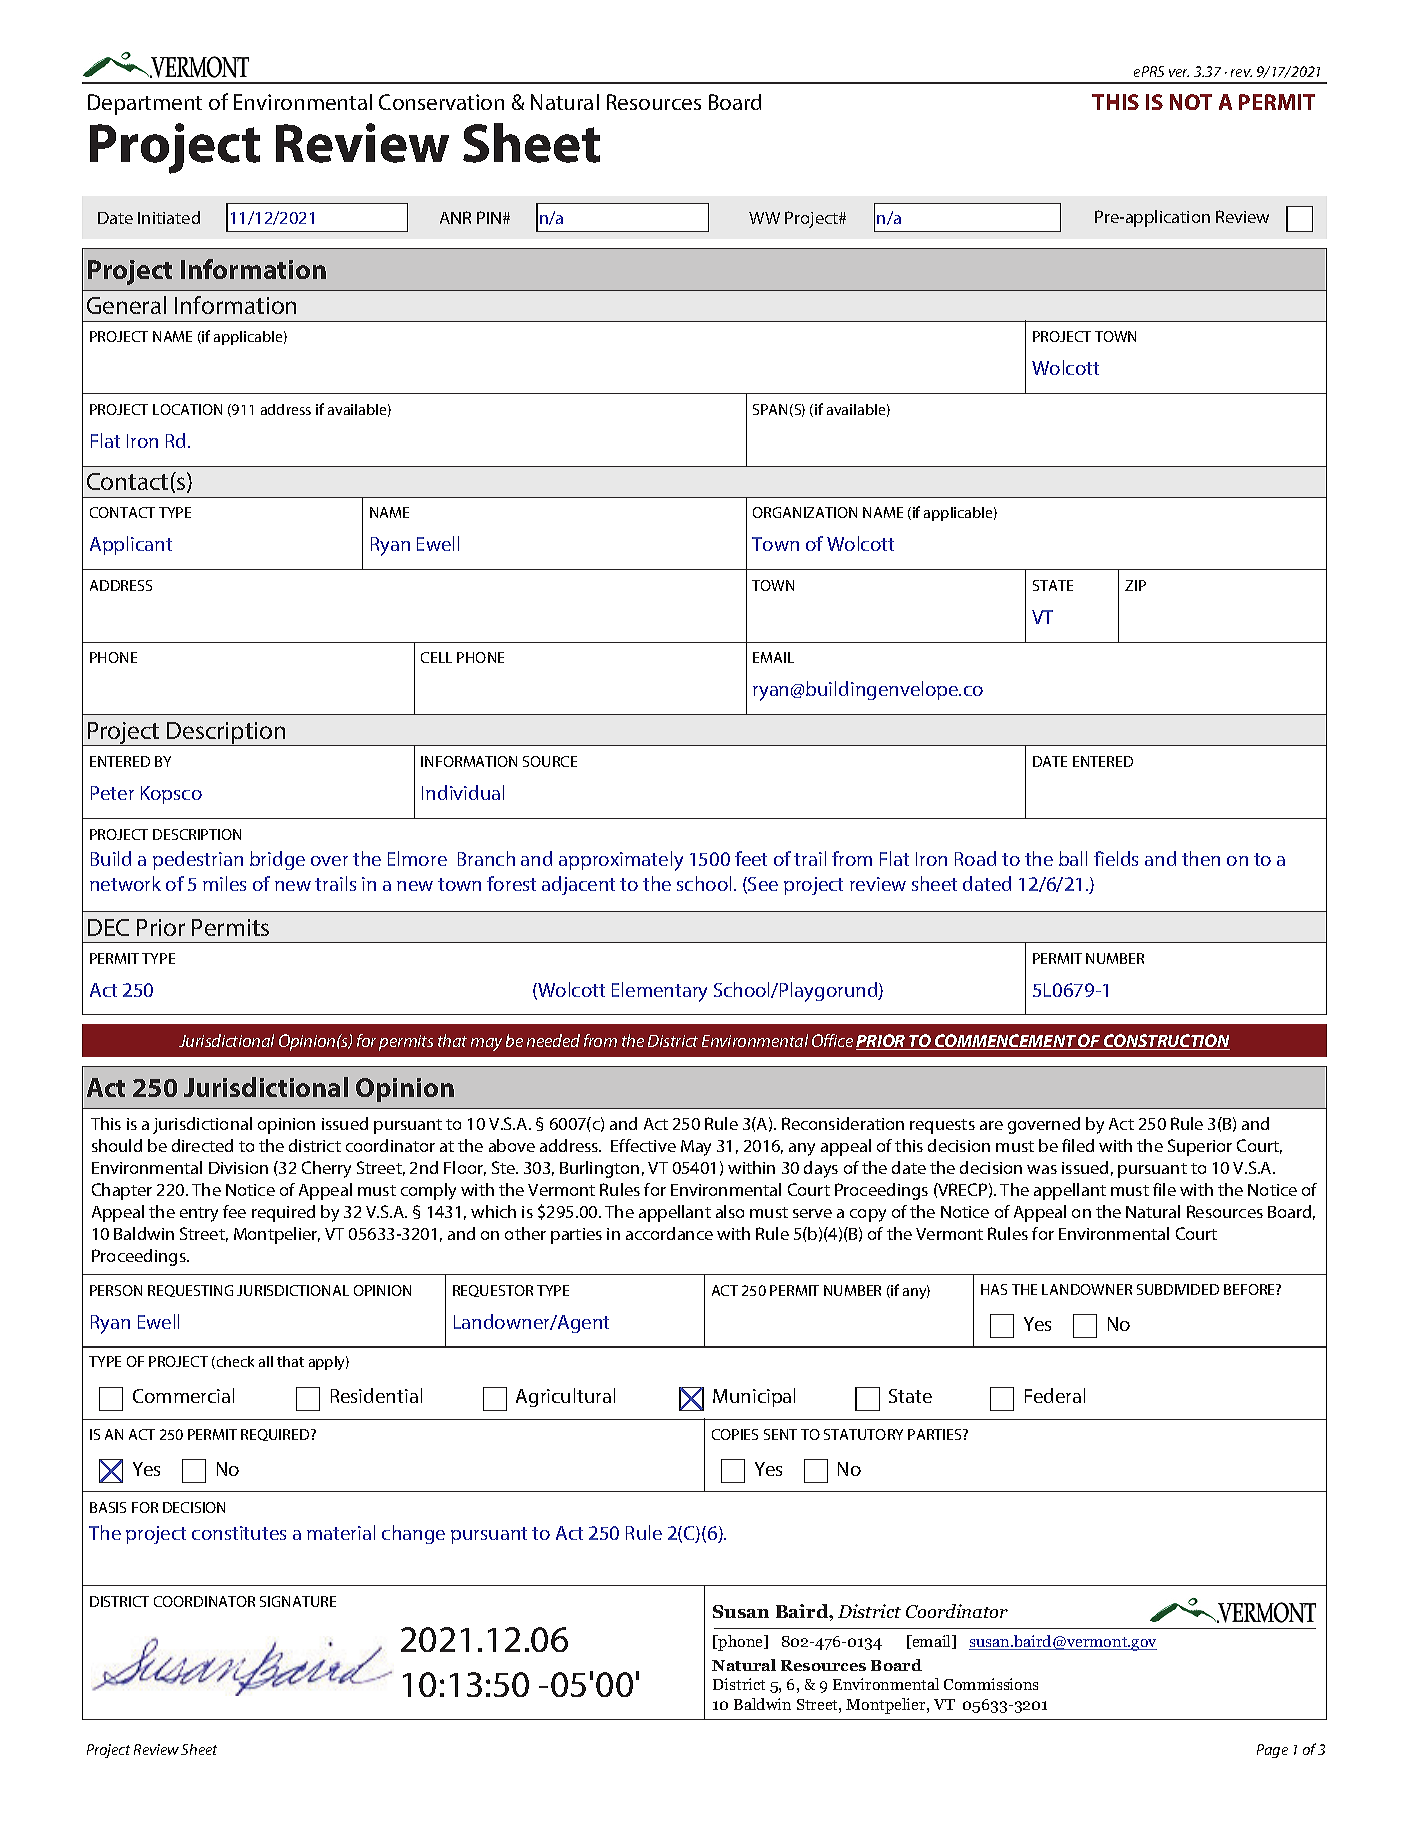  Describe the element at coordinates (436, 657) in the image. I see `CELL` at that location.
